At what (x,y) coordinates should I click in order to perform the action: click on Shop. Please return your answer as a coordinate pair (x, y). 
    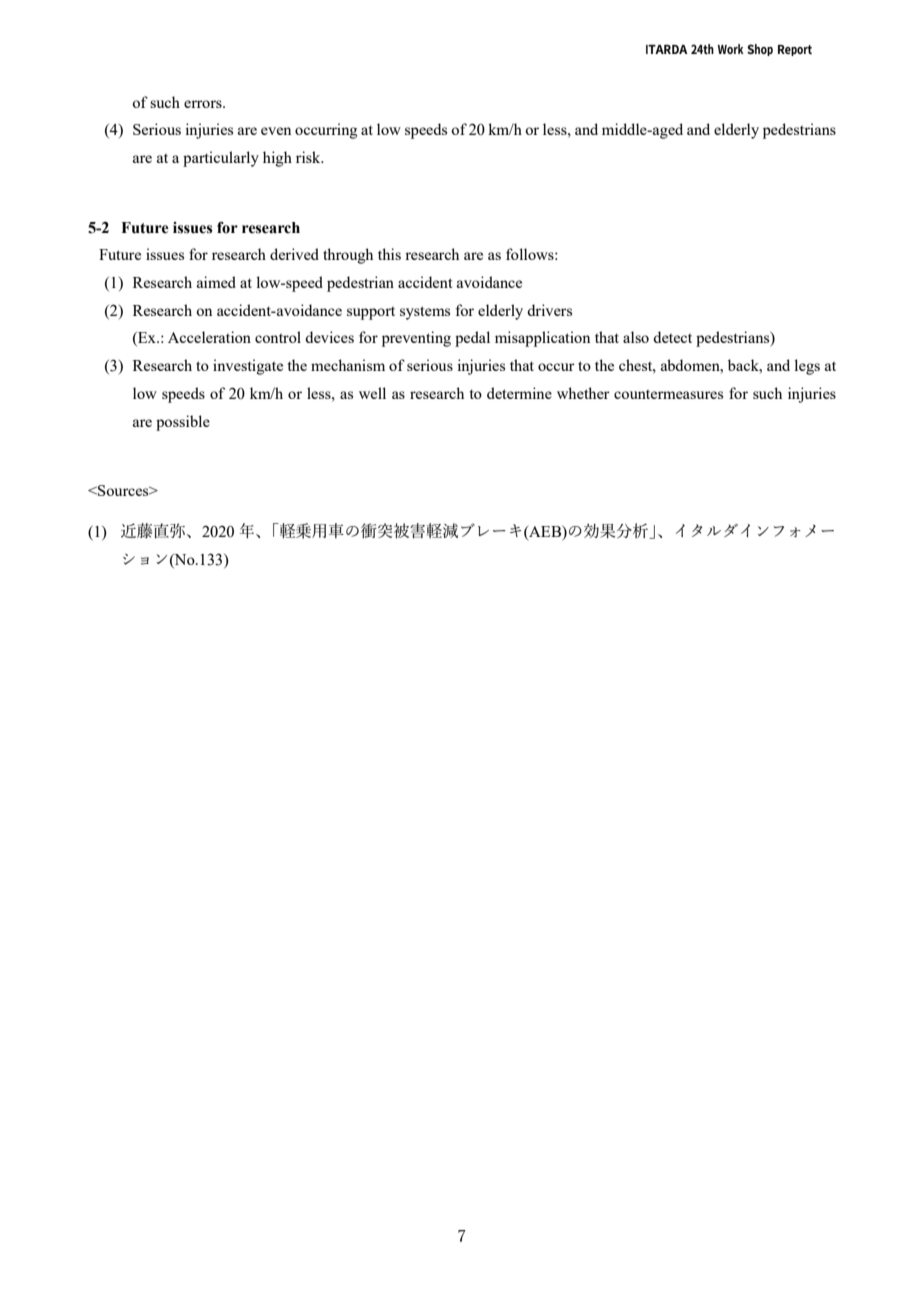
    Looking at the image, I should click on (760, 50).
